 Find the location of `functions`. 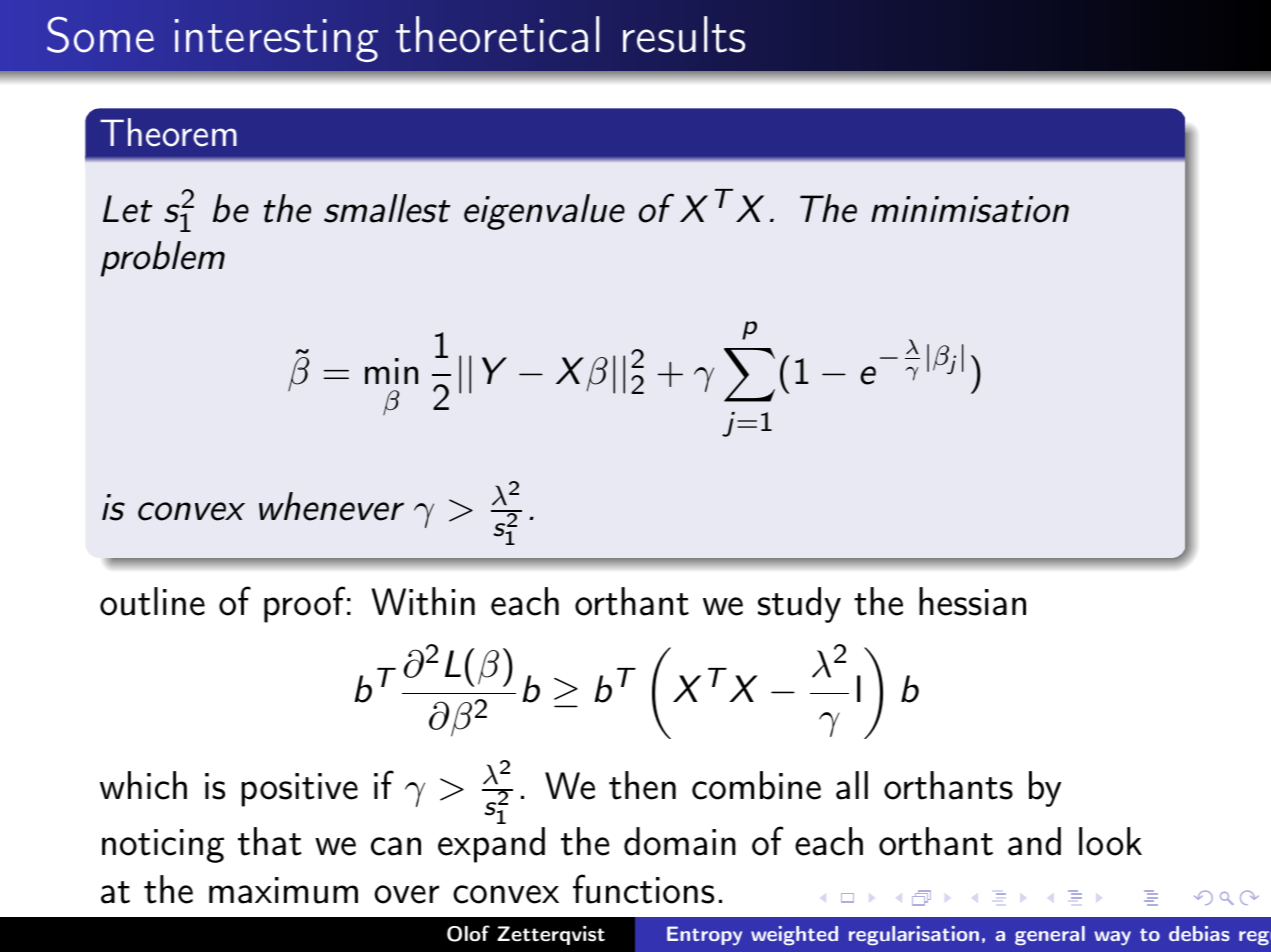

functions is located at coordinates (643, 889).
